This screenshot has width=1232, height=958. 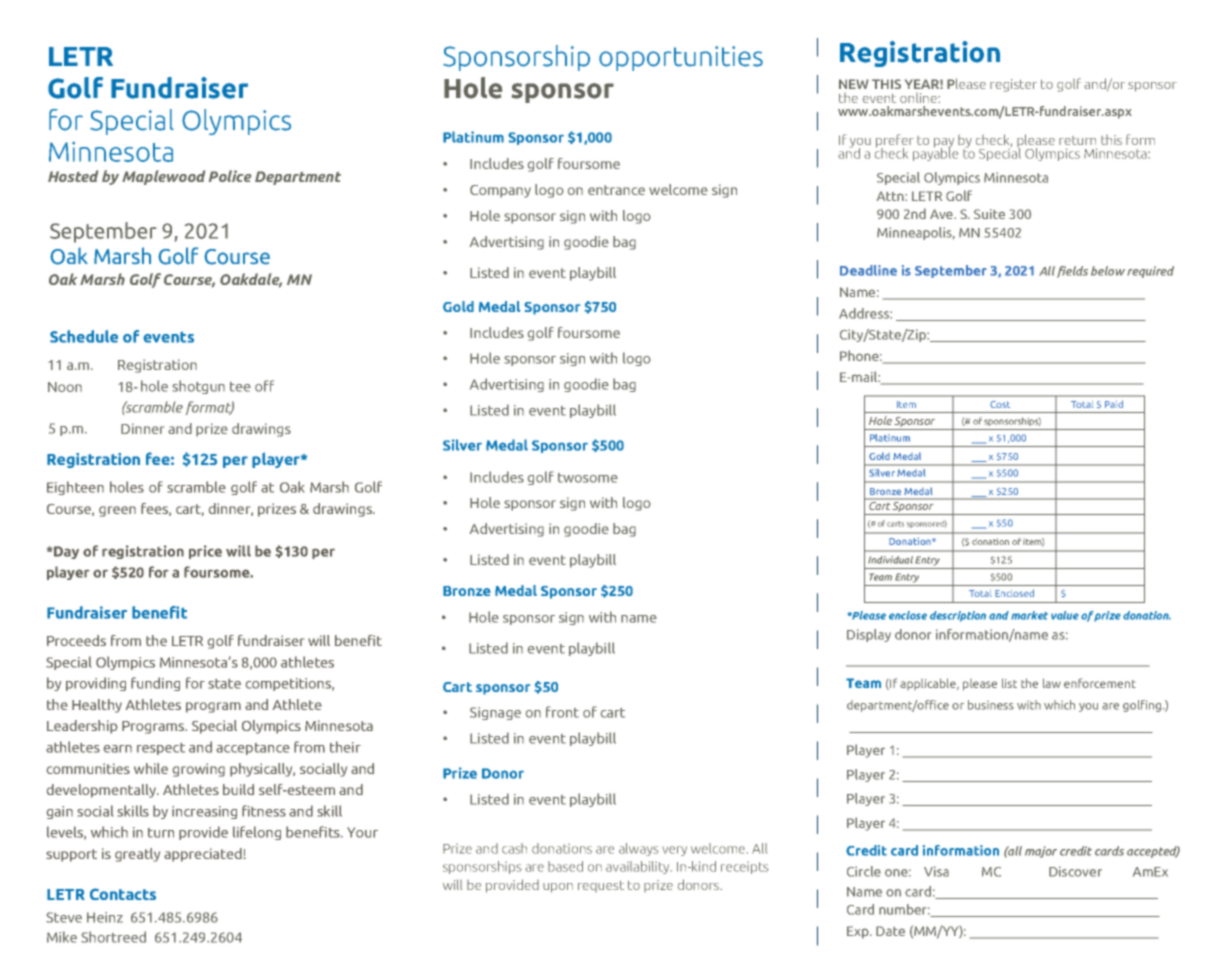 What do you see at coordinates (588, 478) in the screenshot?
I see `twosome` at bounding box center [588, 478].
